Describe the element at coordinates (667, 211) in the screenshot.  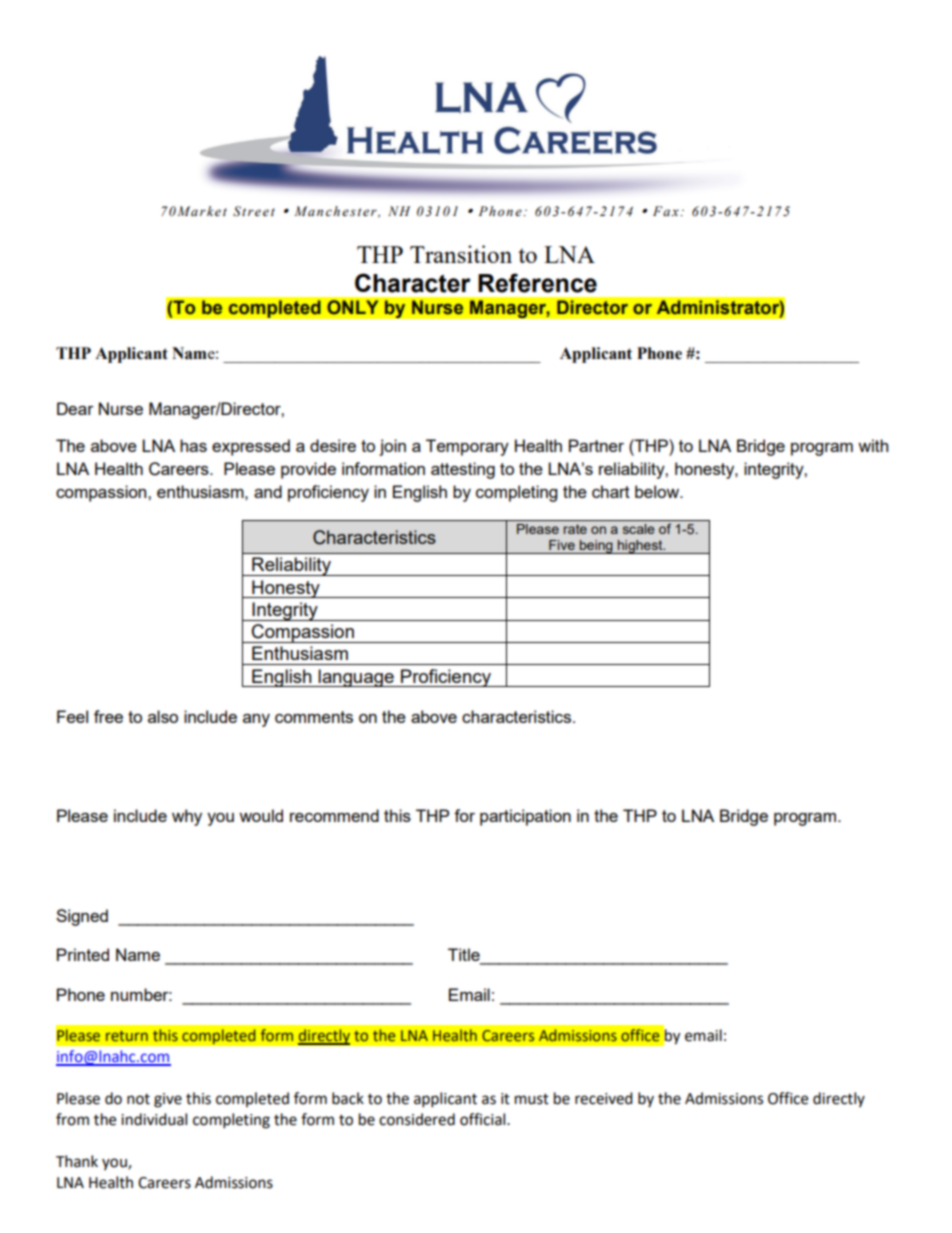
I see `Fax` at that location.
